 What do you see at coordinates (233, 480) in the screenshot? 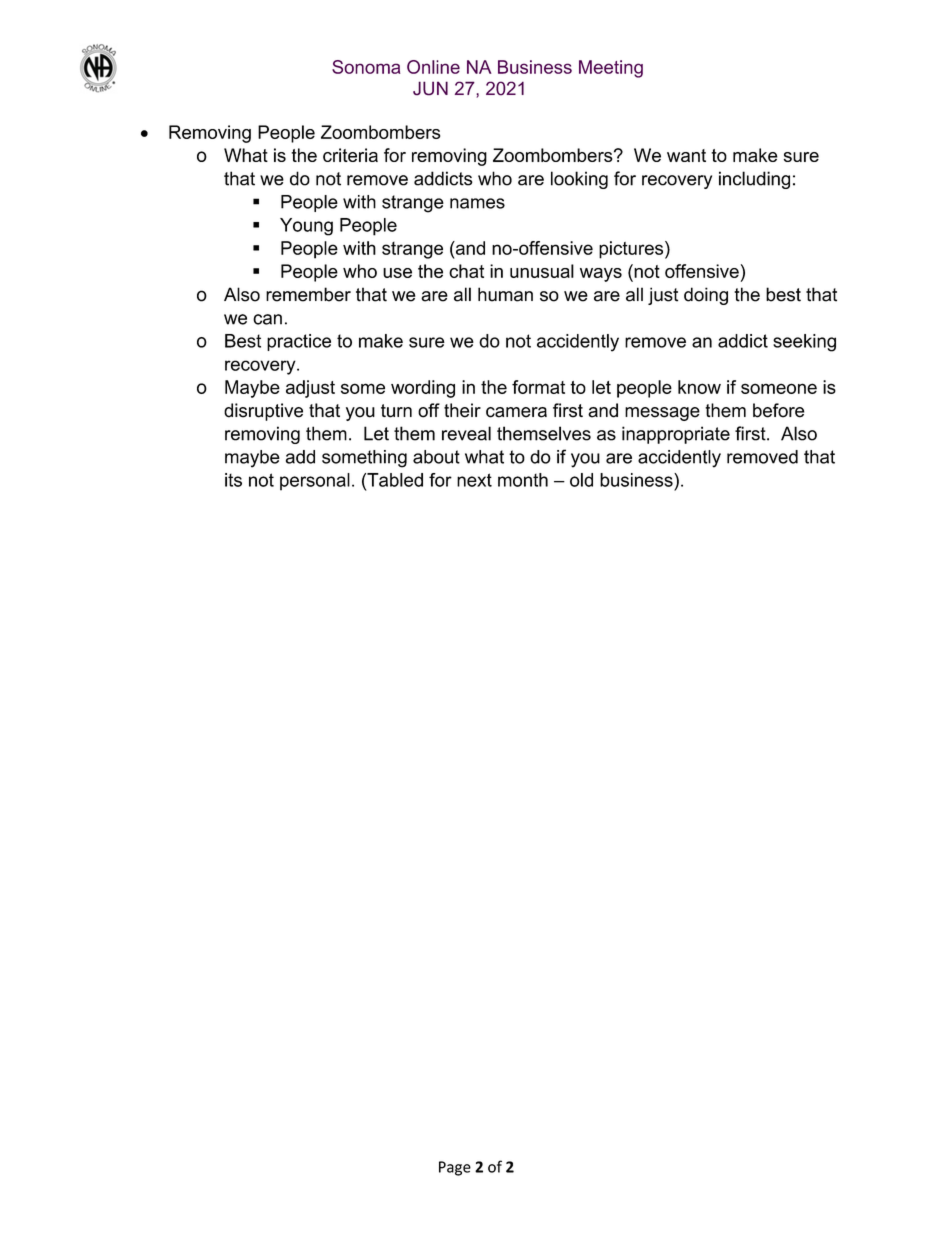
I see `its` at bounding box center [233, 480].
